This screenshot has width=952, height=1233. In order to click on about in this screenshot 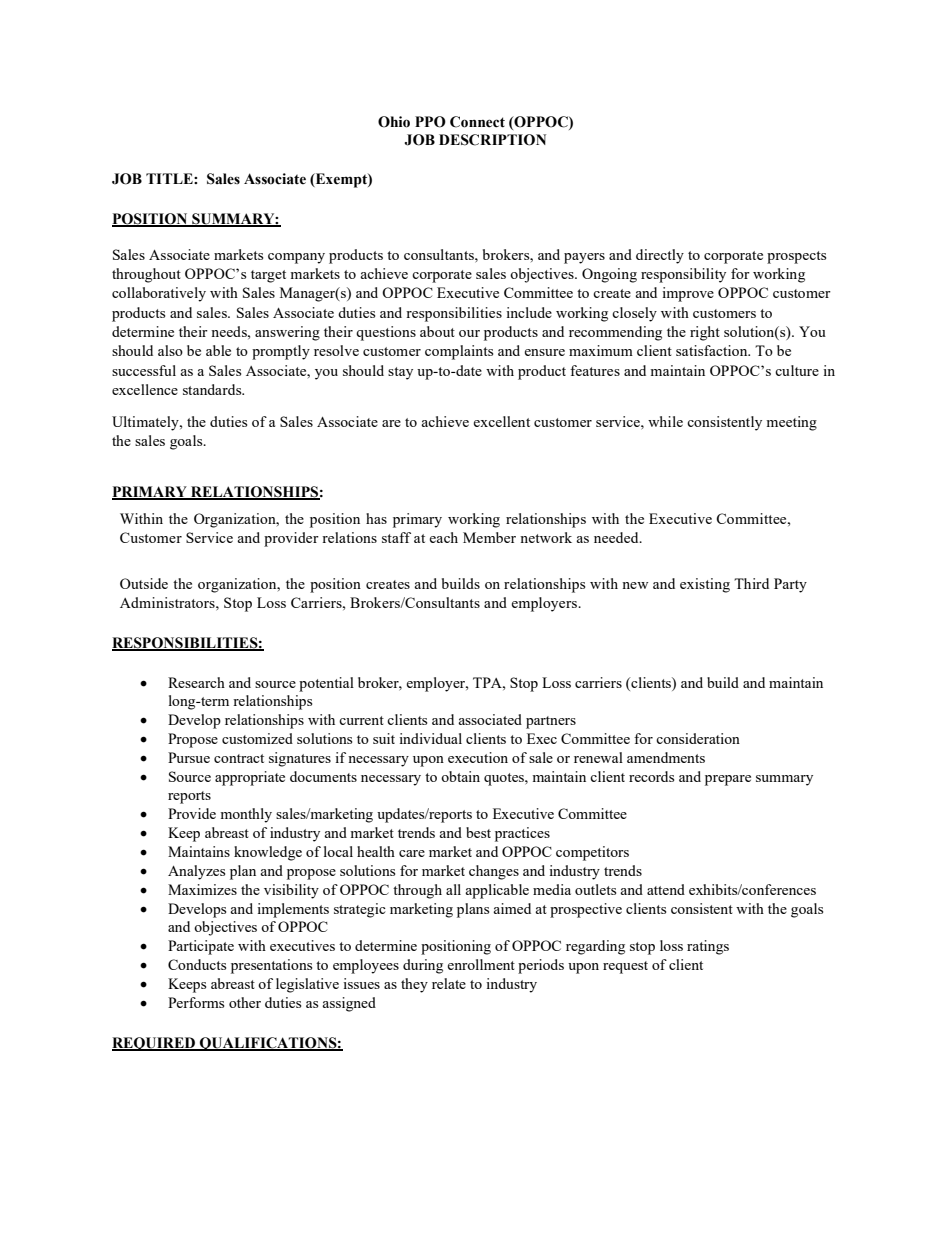, I will do `click(437, 331)`.
